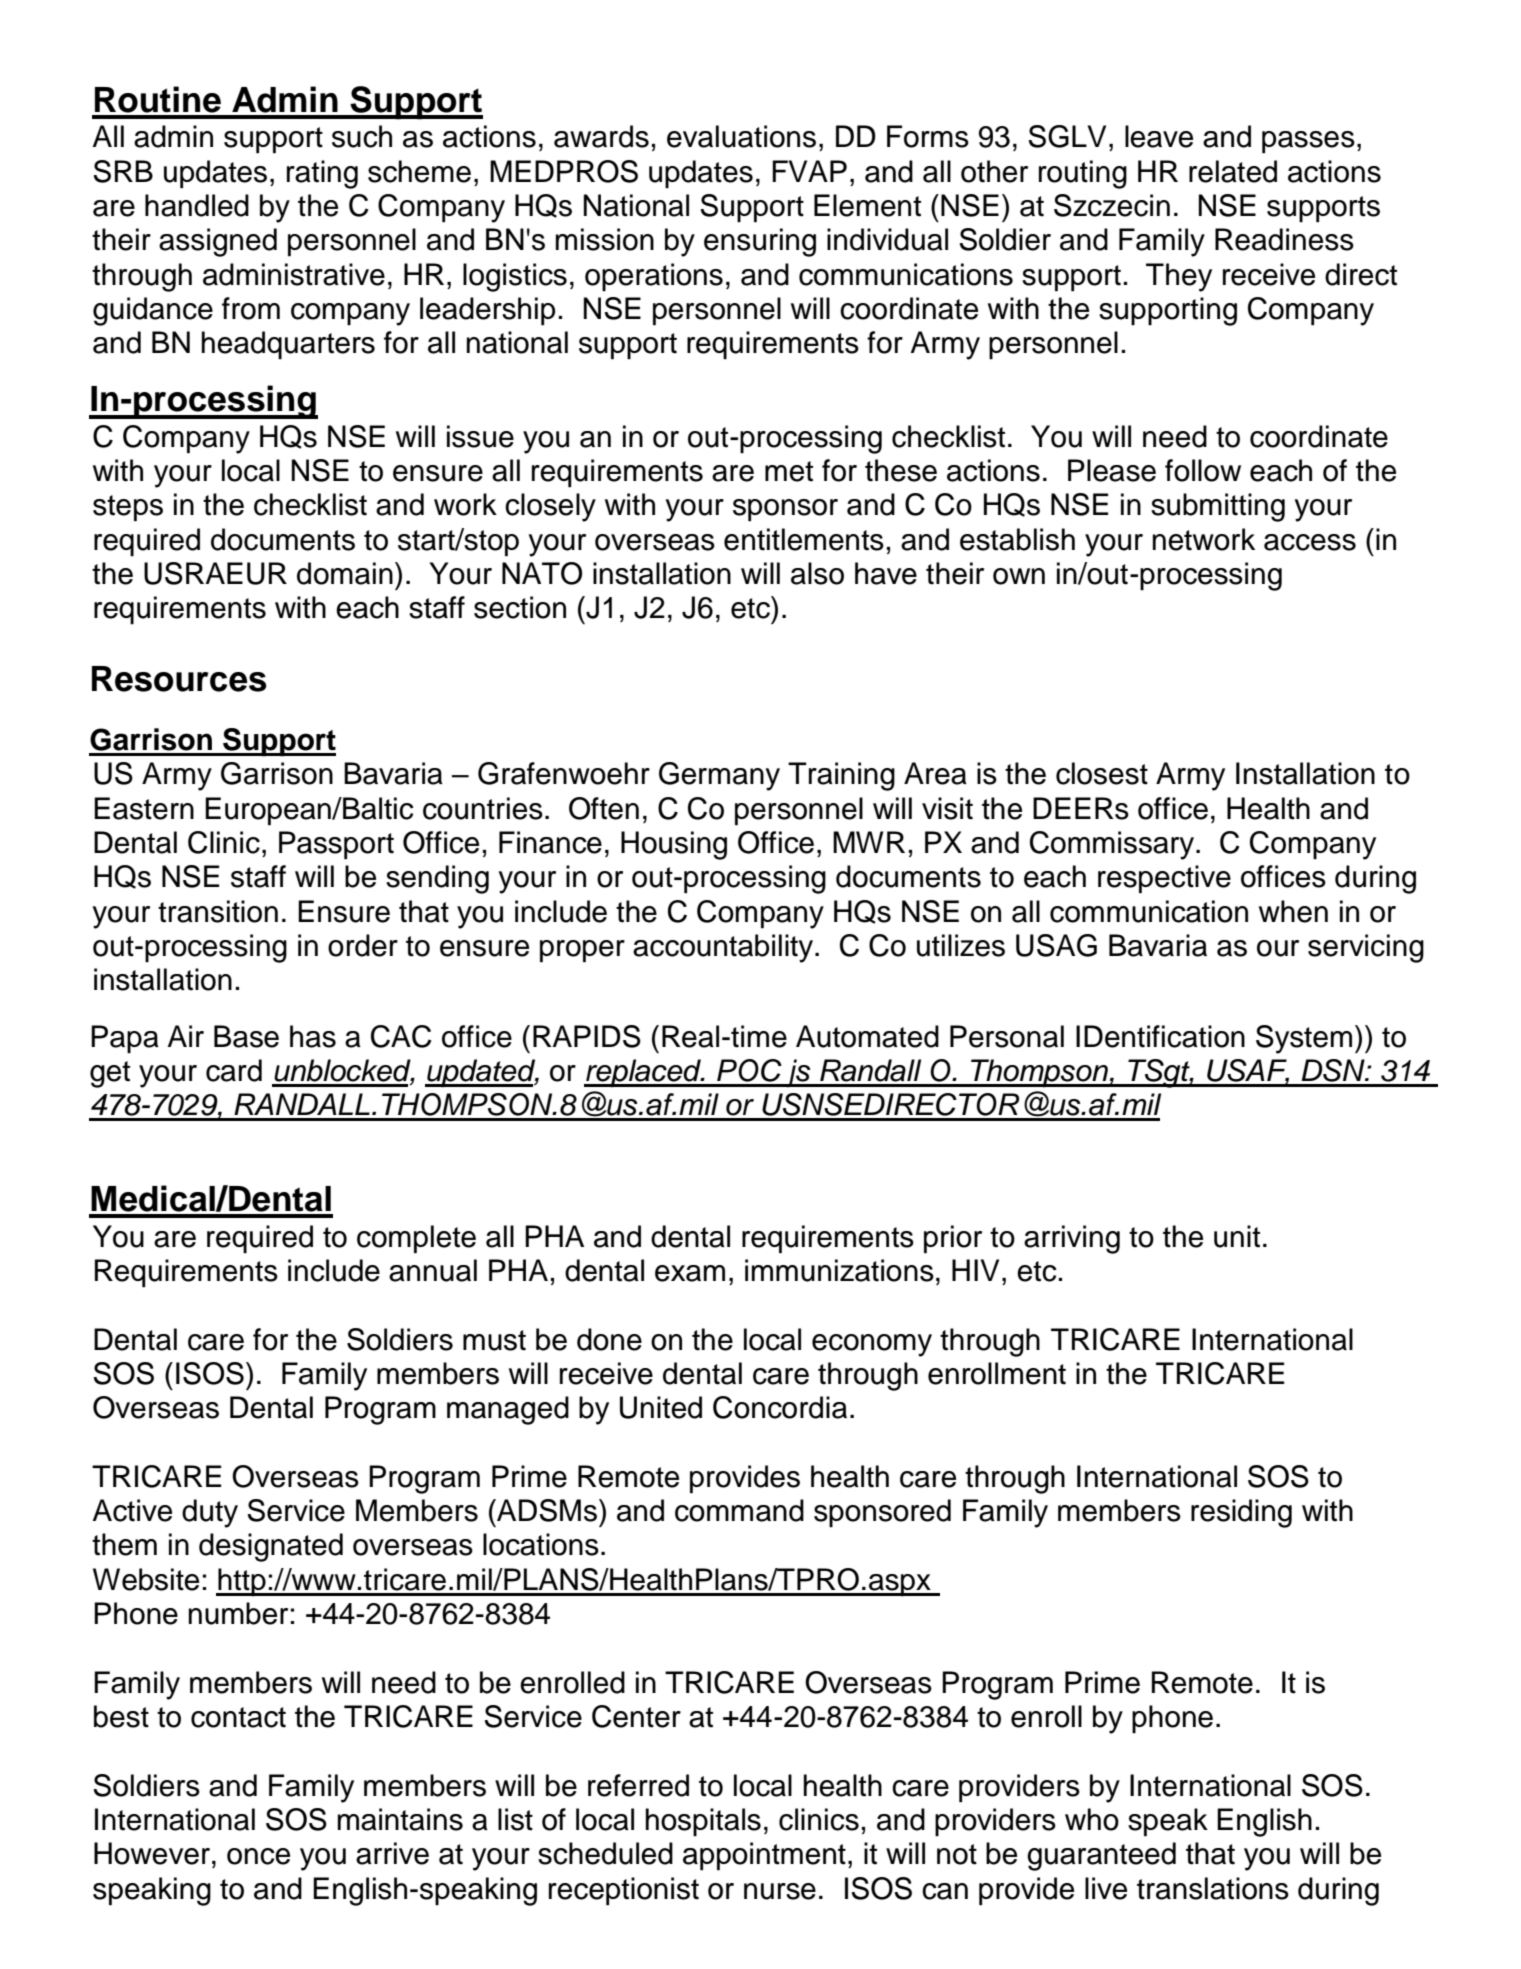 This screenshot has height=1969, width=1521. What do you see at coordinates (1072, 1239) in the screenshot?
I see `arriving` at bounding box center [1072, 1239].
